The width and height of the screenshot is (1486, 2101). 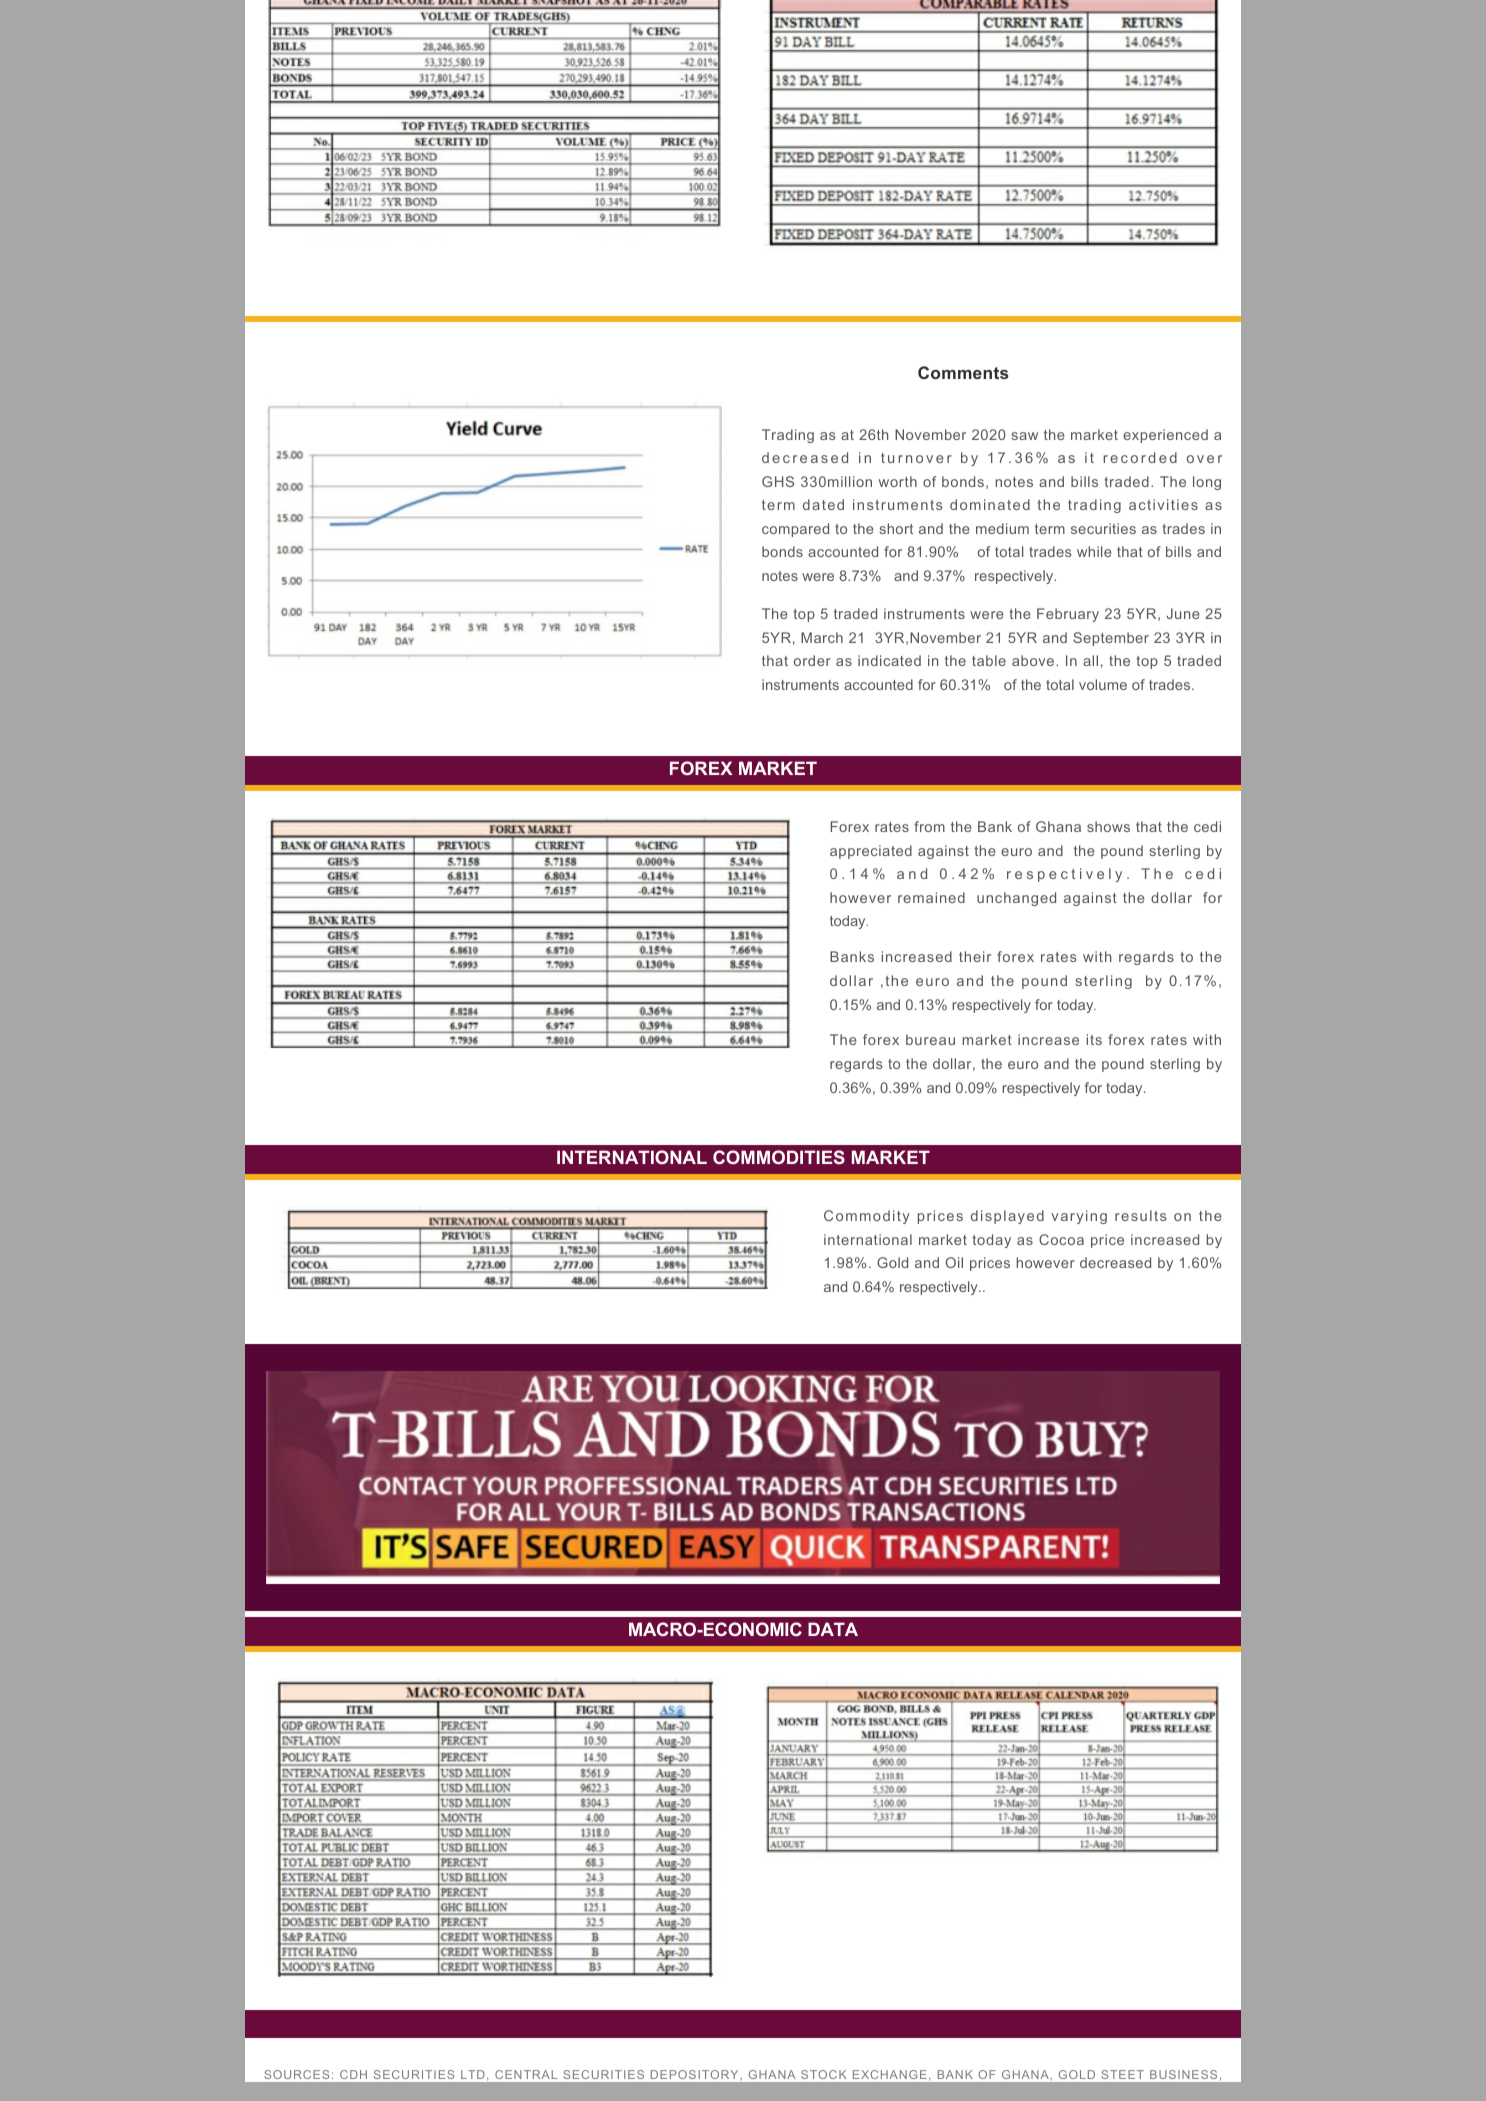 I want to click on appreciated, so click(x=871, y=852).
